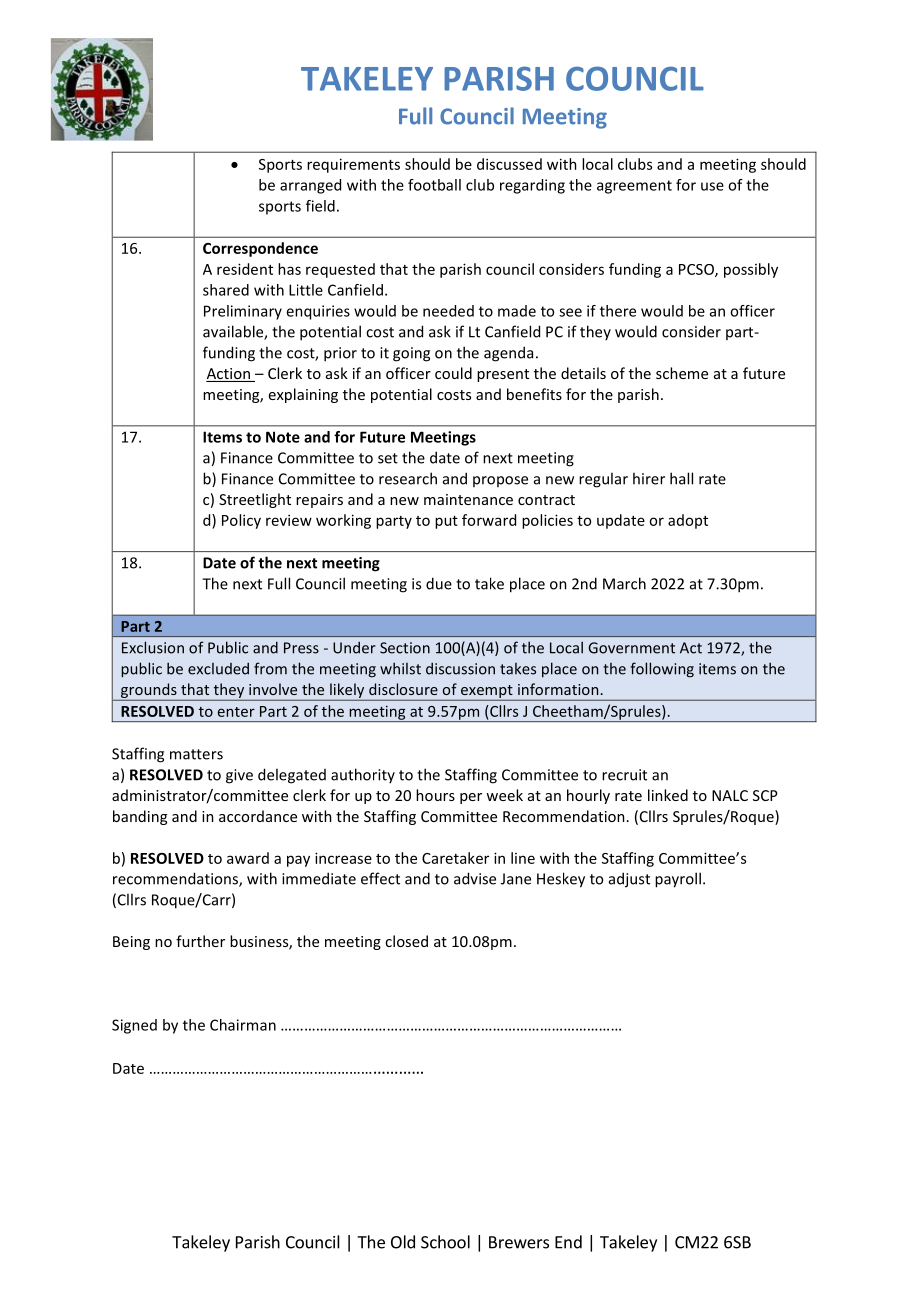 The height and width of the image is (1308, 924). Describe the element at coordinates (678, 880) in the image. I see `payroll` at that location.
